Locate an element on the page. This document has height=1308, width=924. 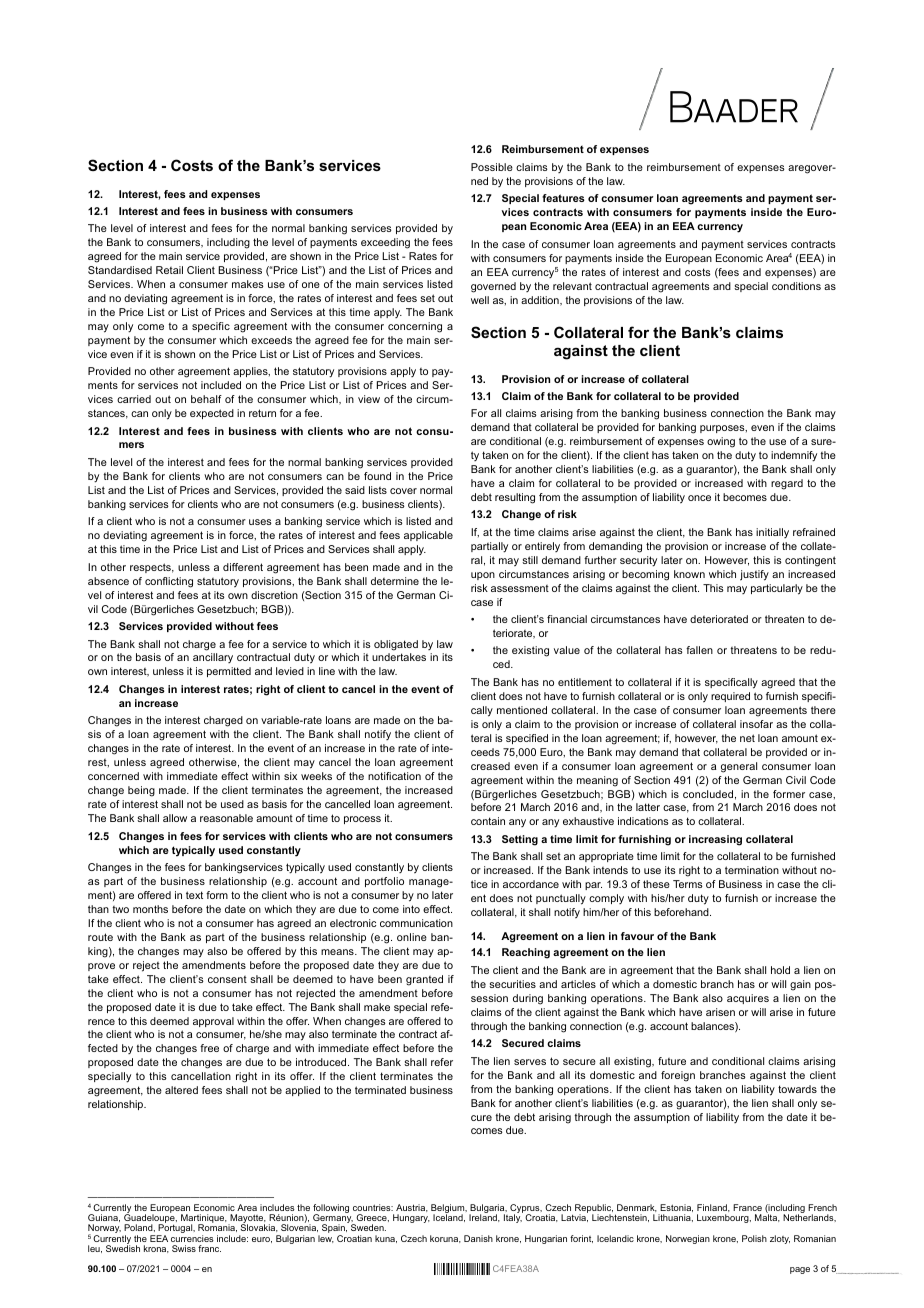
acquires is located at coordinates (748, 999).
